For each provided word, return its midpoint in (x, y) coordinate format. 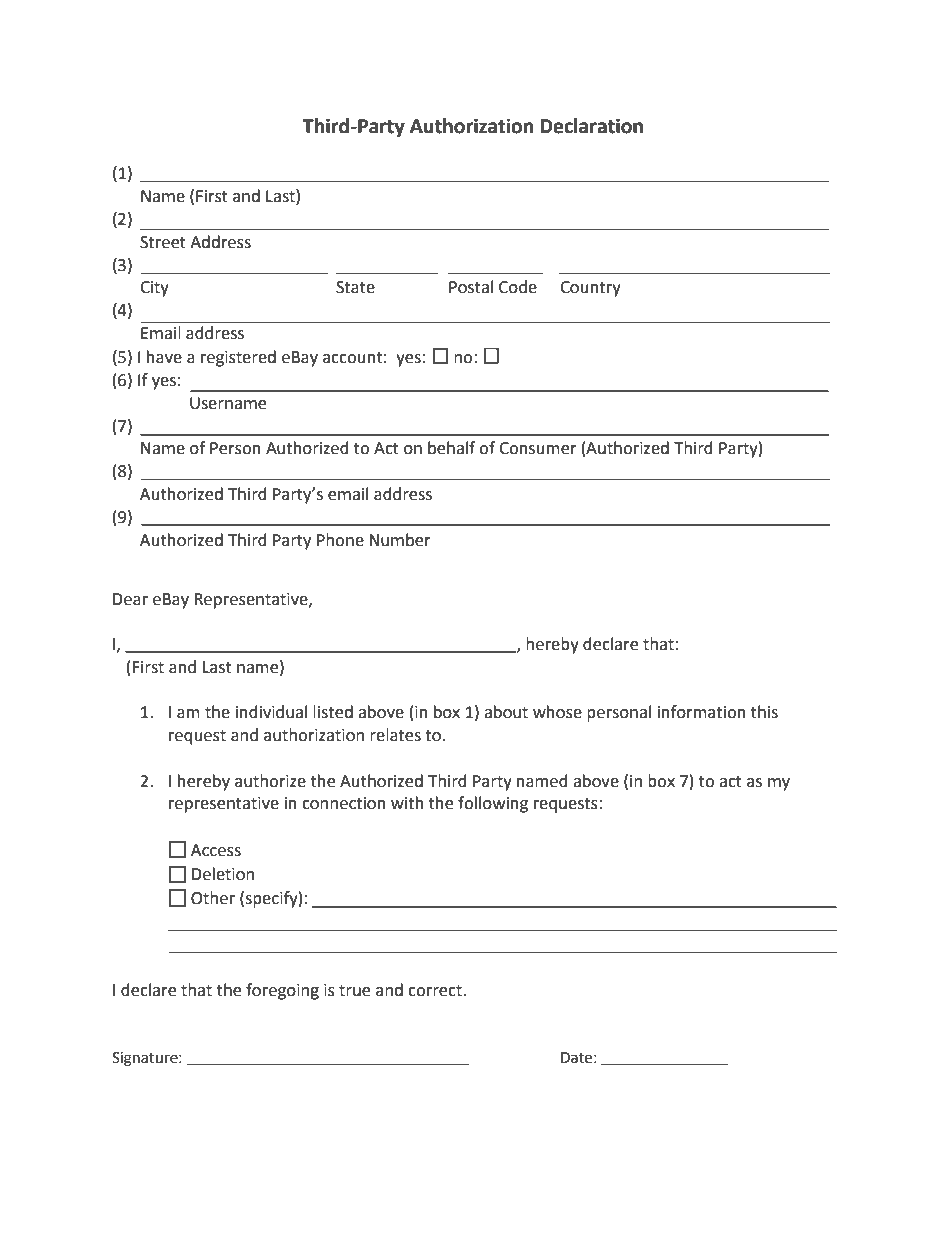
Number (400, 540)
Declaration (591, 126)
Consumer (538, 448)
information (702, 712)
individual (271, 712)
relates (395, 735)
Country (590, 289)
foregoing (282, 991)
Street (163, 242)
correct (436, 991)
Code (518, 287)
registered (238, 358)
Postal (471, 287)
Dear (130, 599)
